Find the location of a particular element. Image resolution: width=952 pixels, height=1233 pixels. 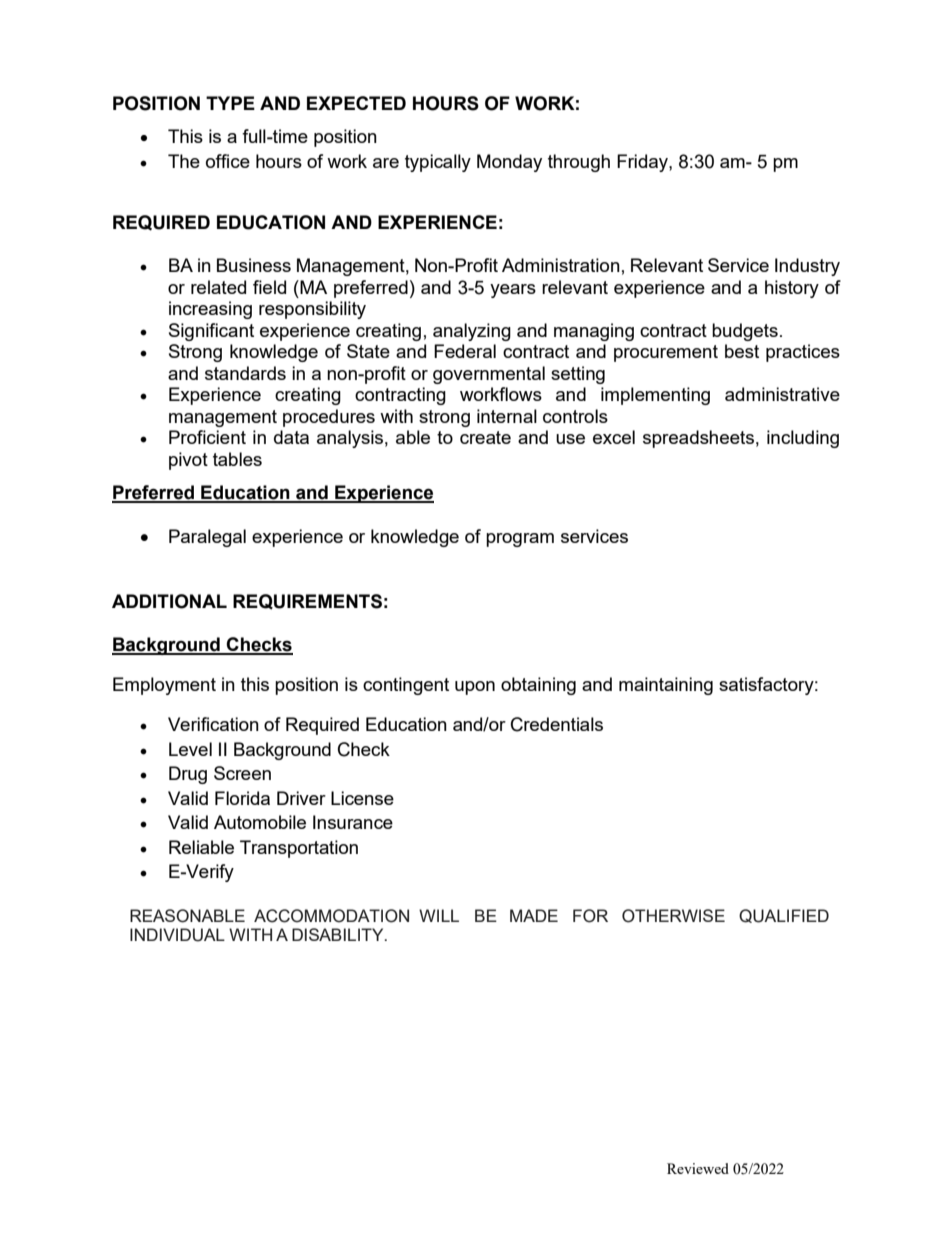

maintaining is located at coordinates (666, 686).
